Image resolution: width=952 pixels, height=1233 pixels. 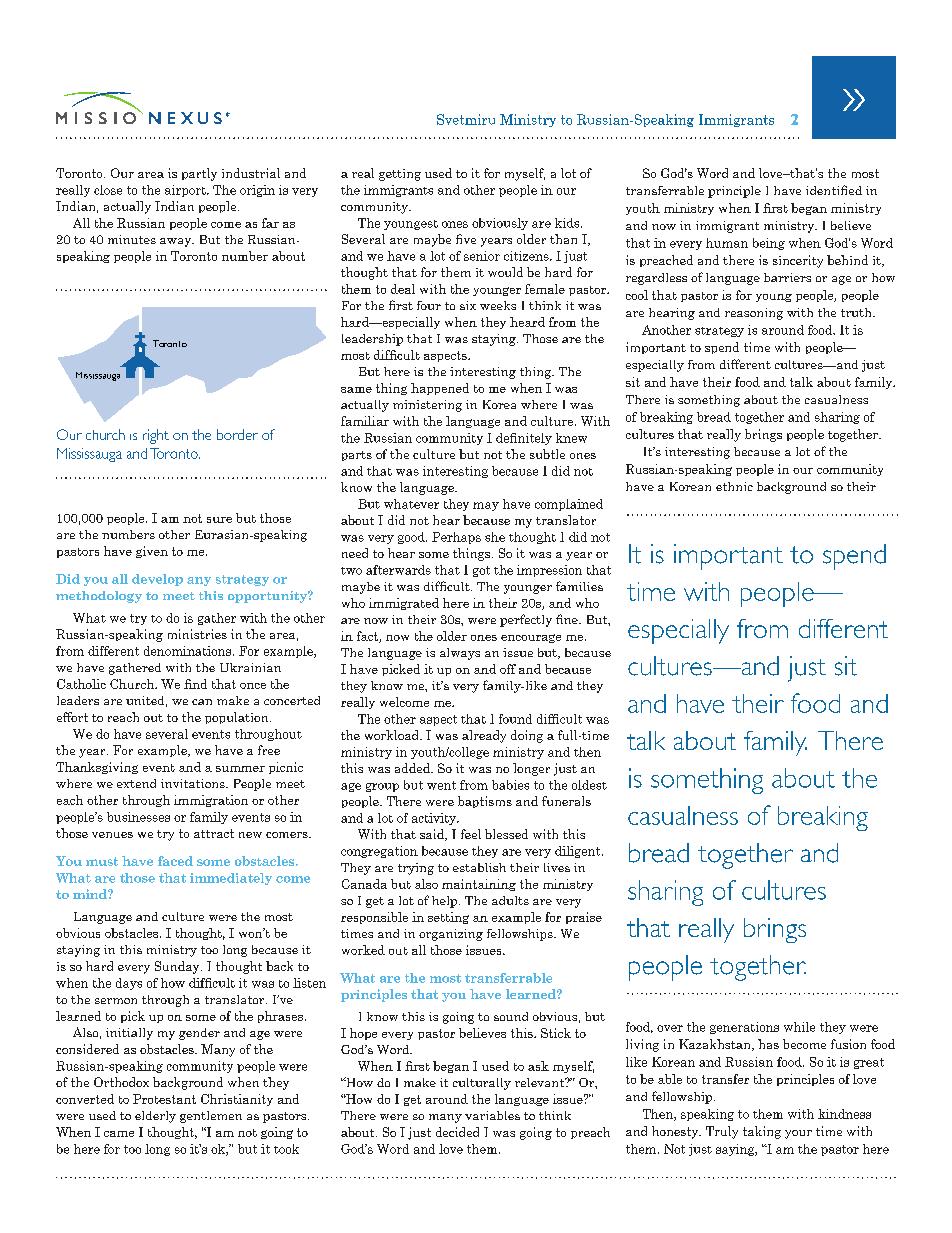 What do you see at coordinates (734, 486) in the document?
I see `ethnic` at bounding box center [734, 486].
